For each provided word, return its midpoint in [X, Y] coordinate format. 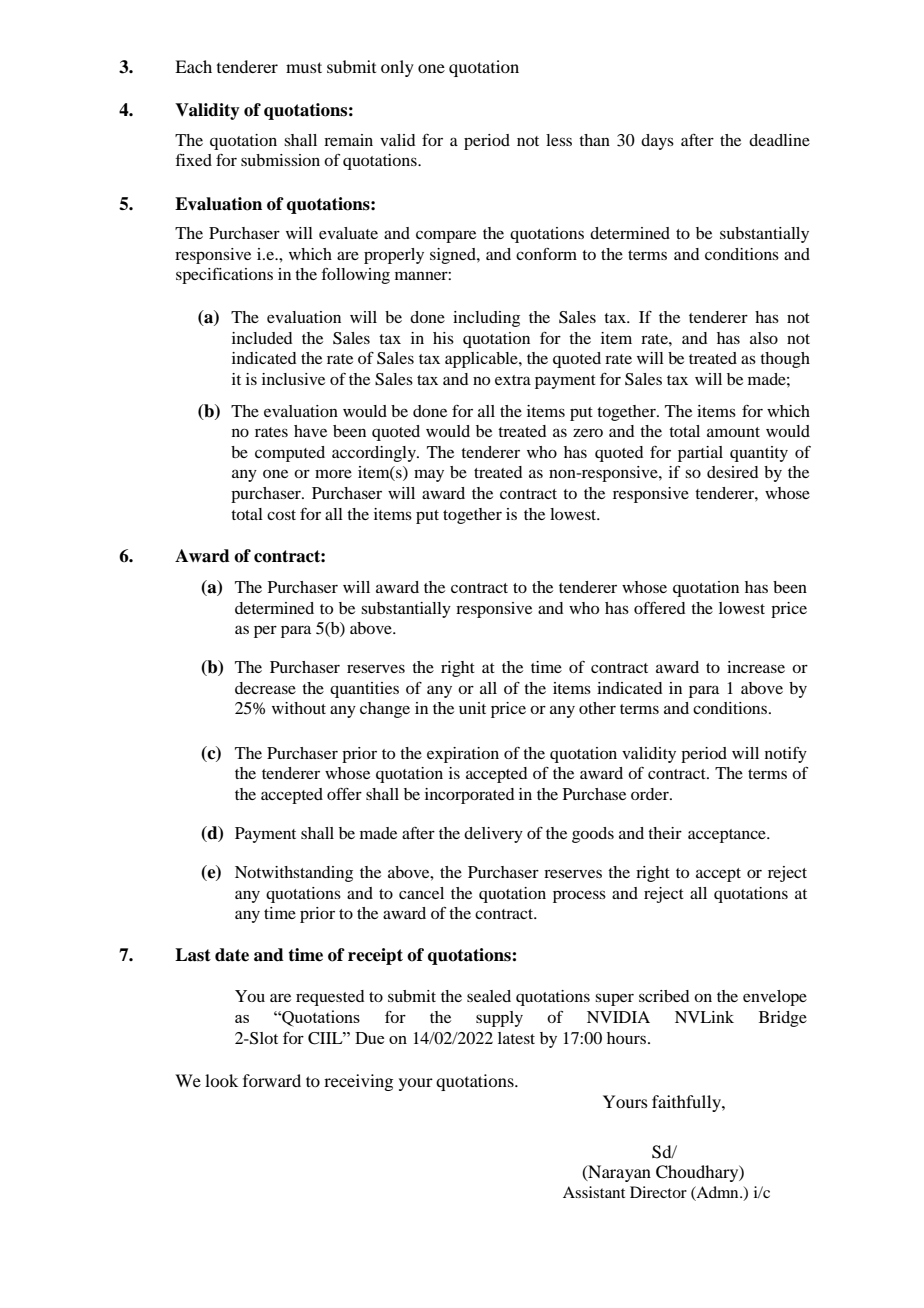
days [657, 142]
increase [756, 667]
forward [272, 1080]
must [304, 67]
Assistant [594, 1192]
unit [472, 708]
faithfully [687, 1103]
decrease [265, 688]
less [559, 140]
